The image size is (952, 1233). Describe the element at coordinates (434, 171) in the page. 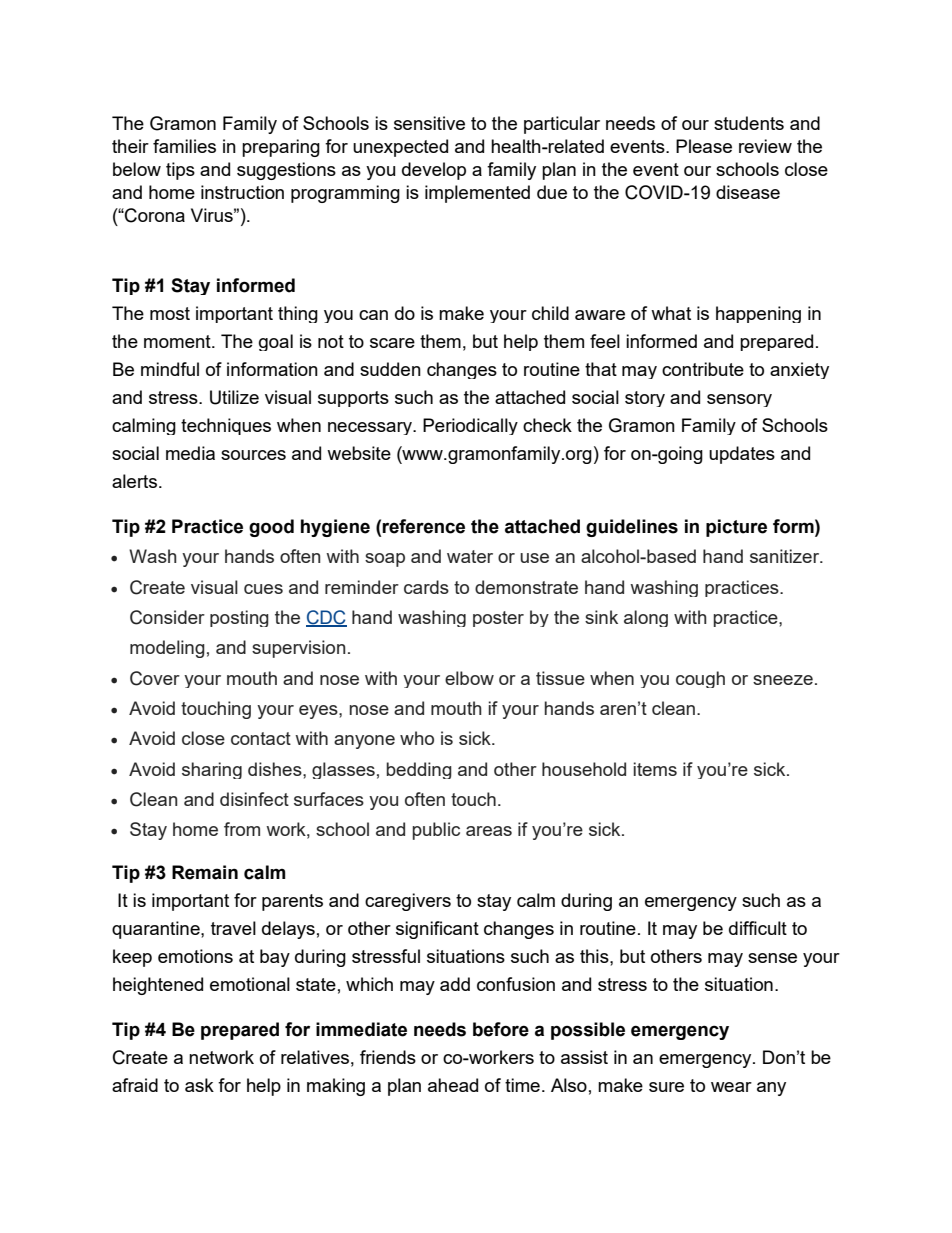

I see `develop` at that location.
